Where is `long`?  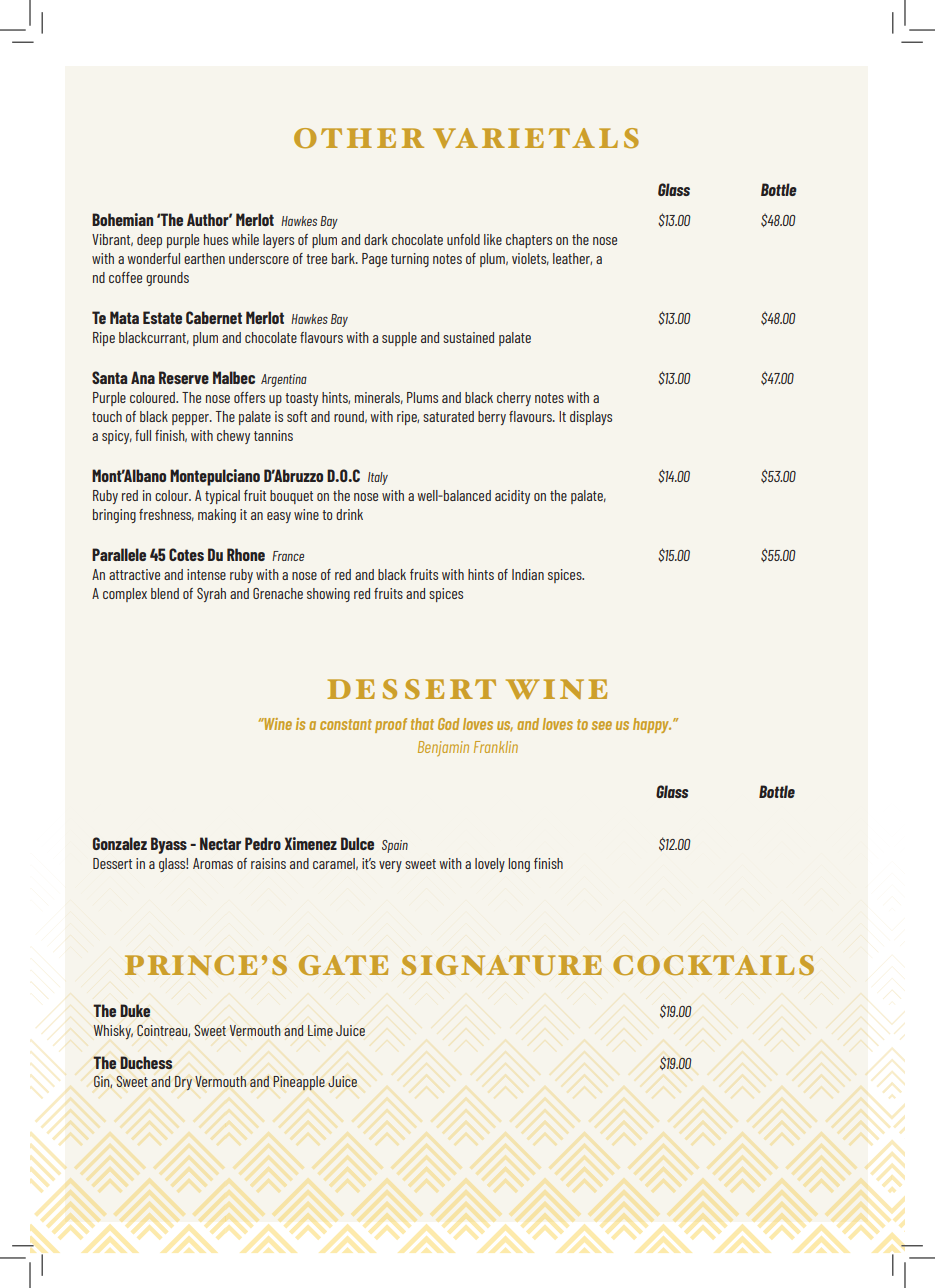
long is located at coordinates (519, 865).
